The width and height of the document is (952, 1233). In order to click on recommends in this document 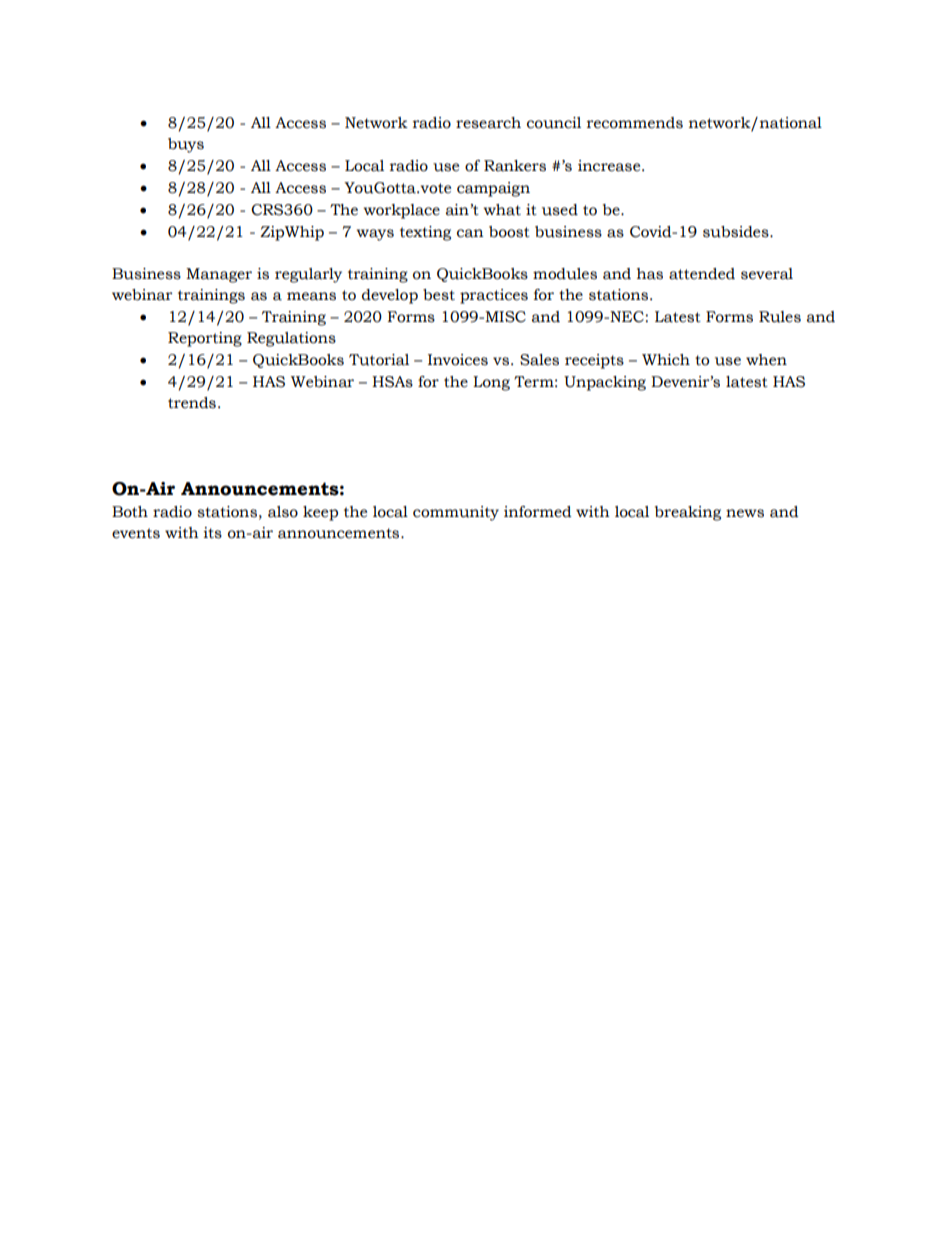, I will do `click(635, 123)`.
